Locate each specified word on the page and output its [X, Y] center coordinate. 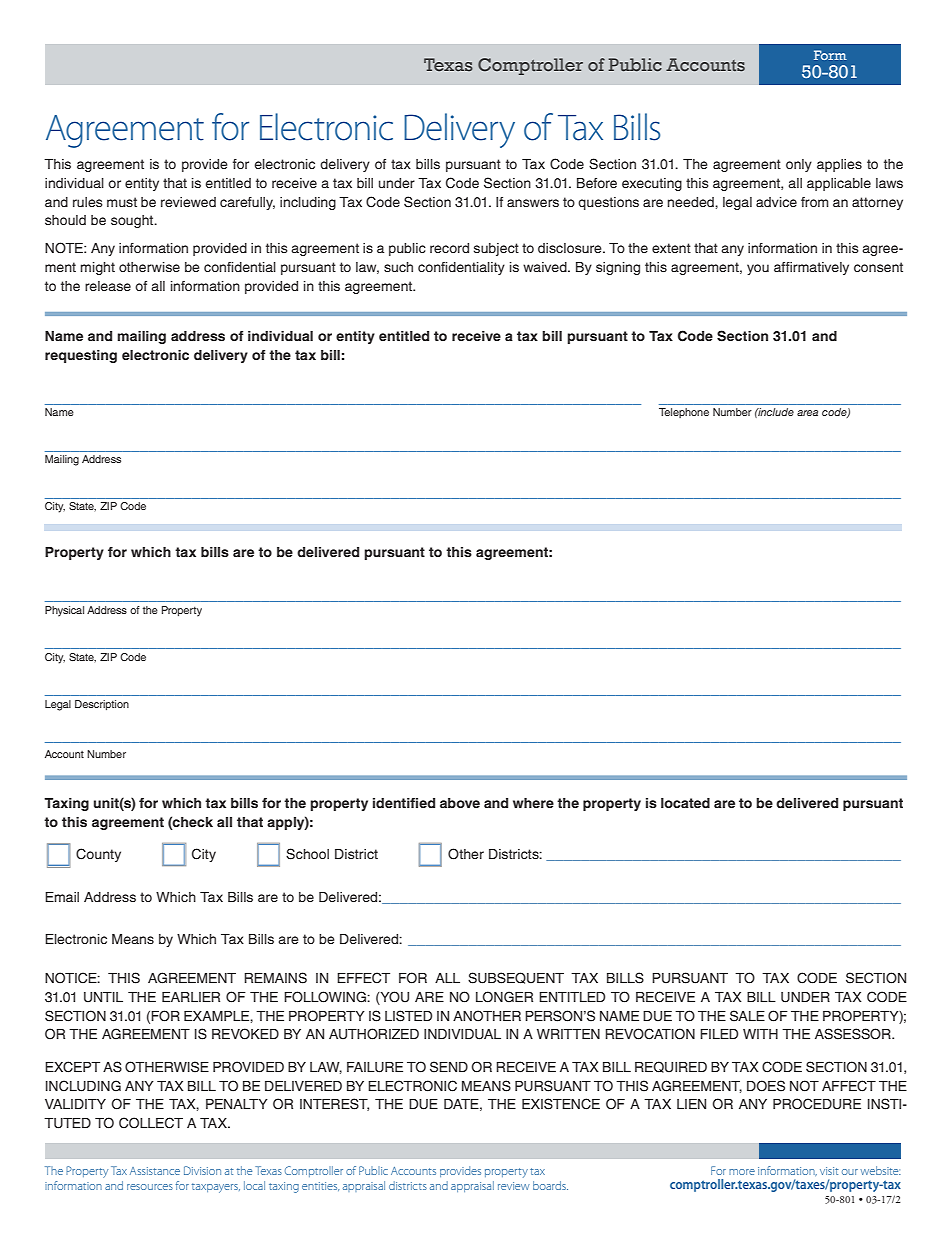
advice [776, 202]
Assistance [155, 1171]
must [122, 202]
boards [550, 1185]
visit [829, 1171]
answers [533, 203]
